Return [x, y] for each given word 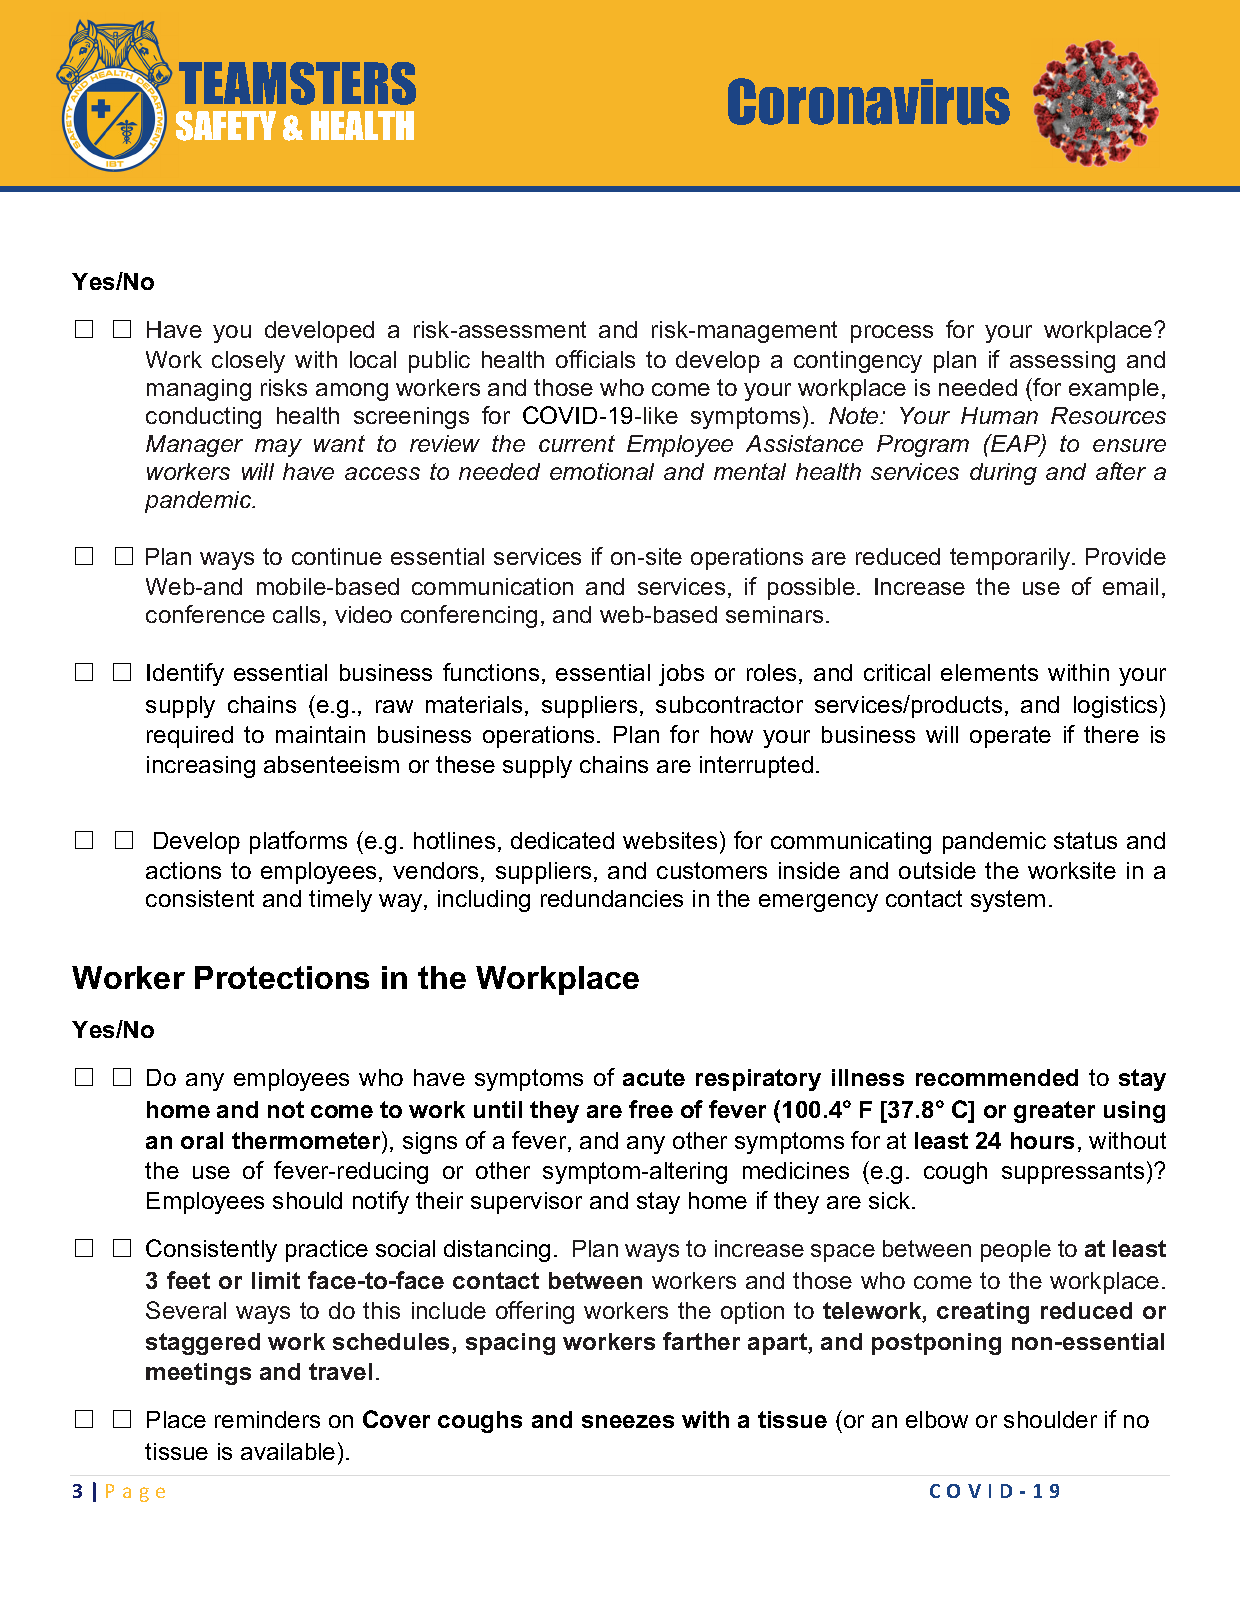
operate [1010, 737]
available [288, 1451]
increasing [201, 767]
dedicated [562, 840]
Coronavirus [869, 101]
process [892, 334]
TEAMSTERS [297, 83]
